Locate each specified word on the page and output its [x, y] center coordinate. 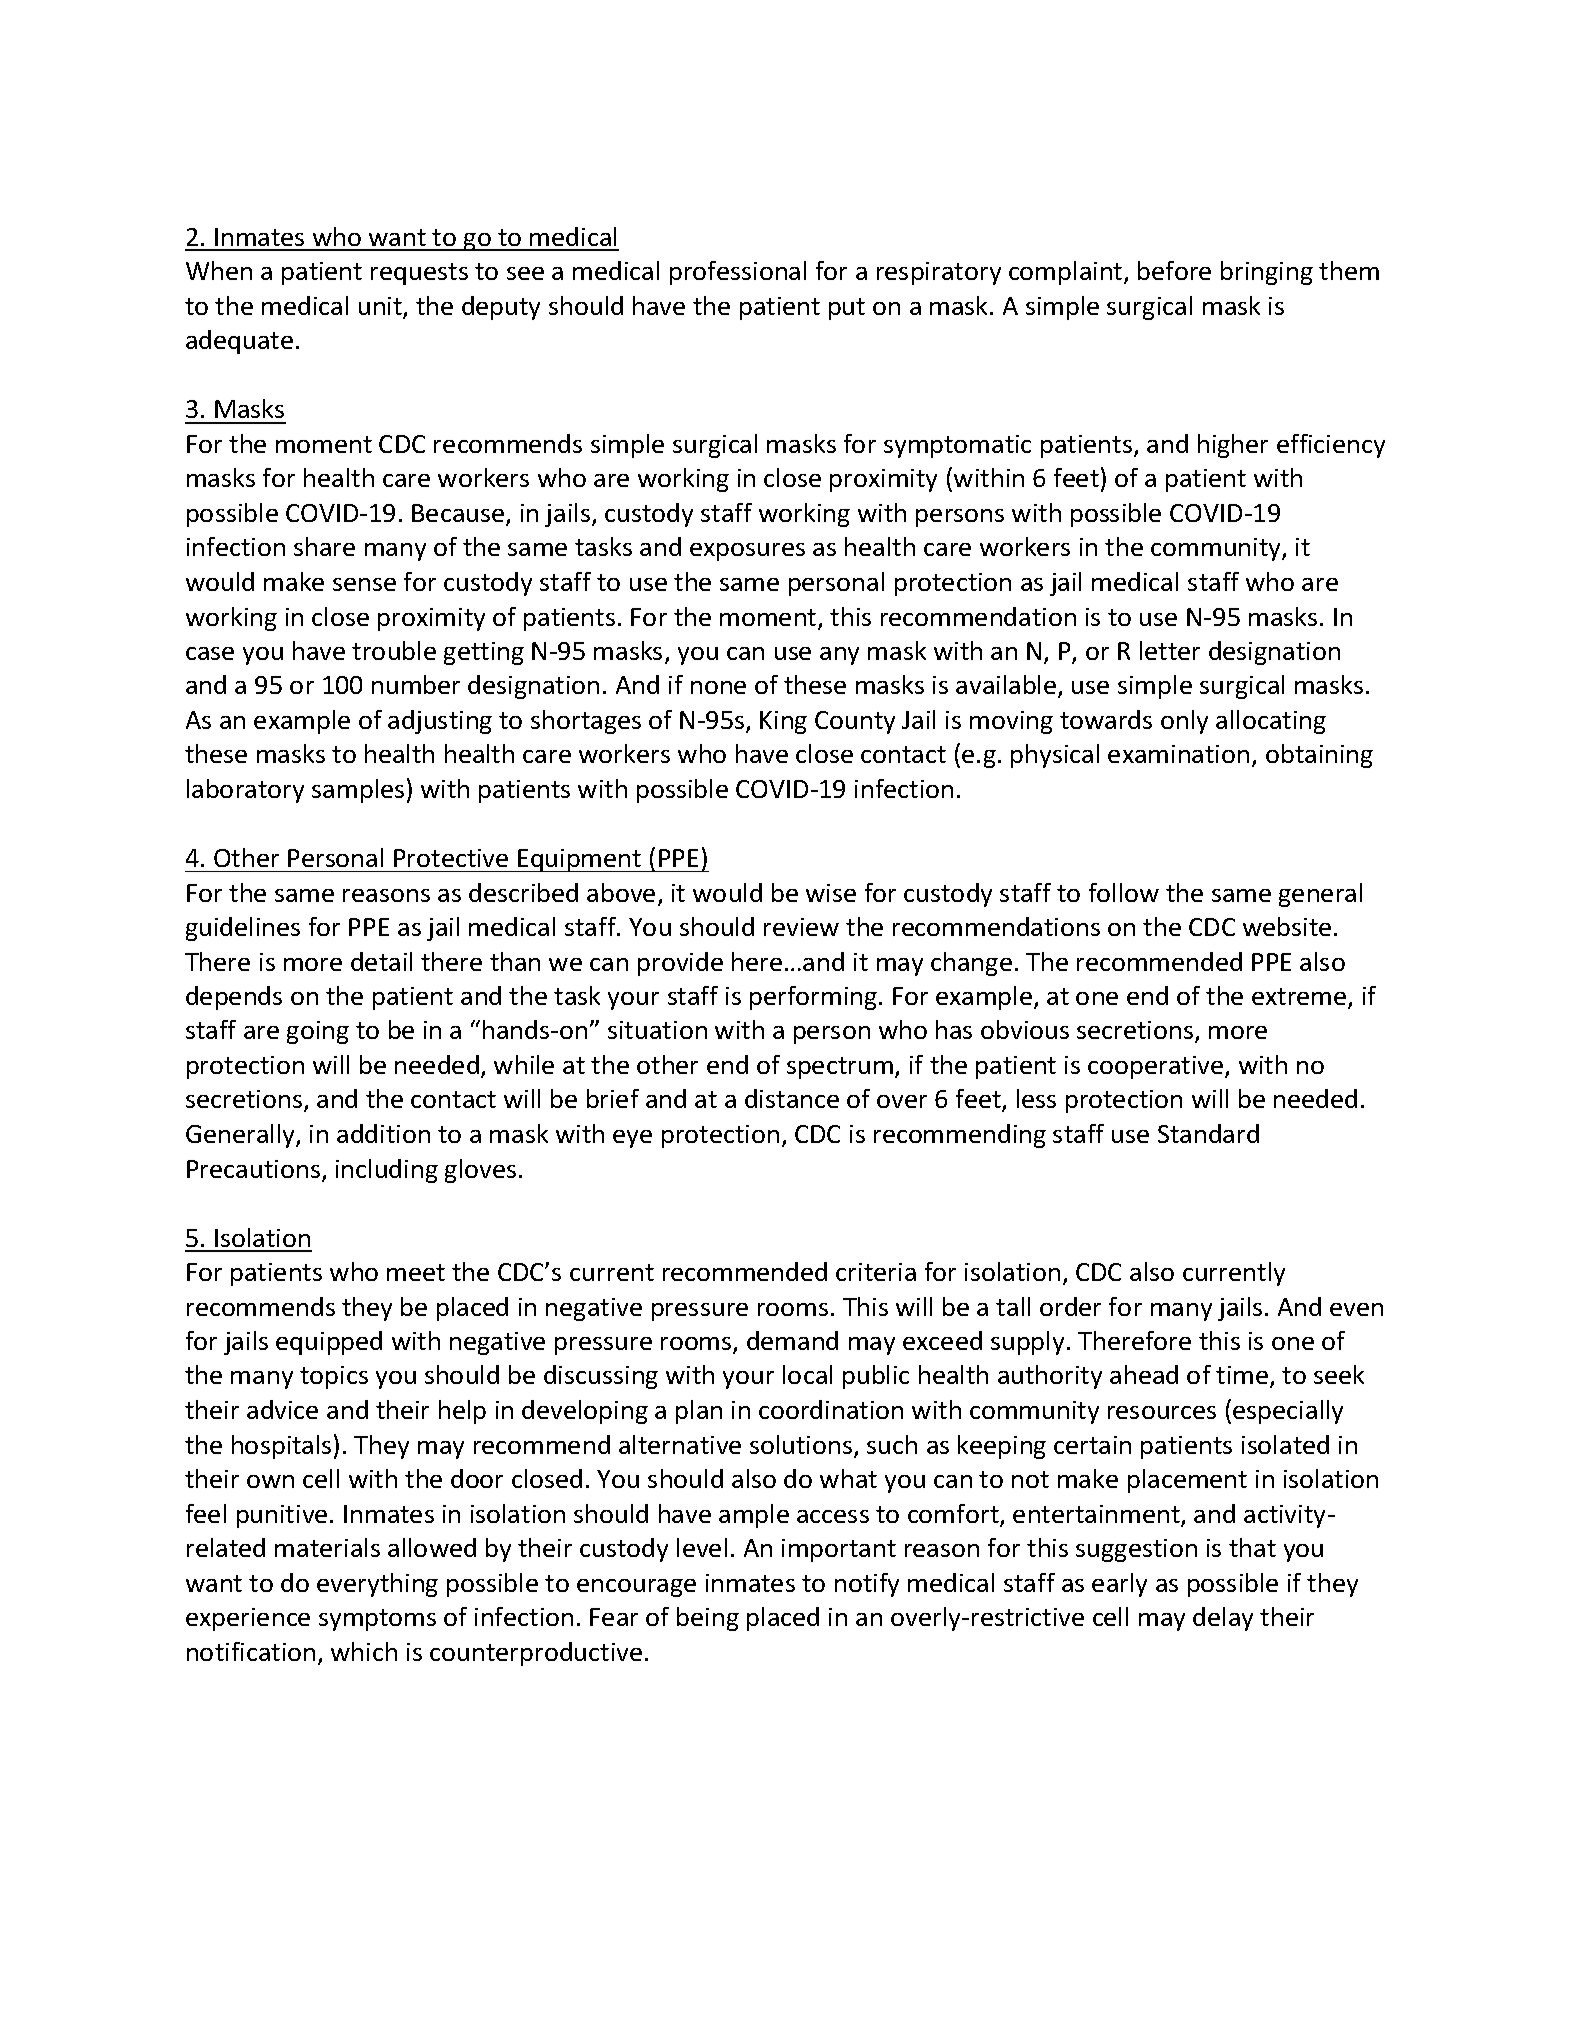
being [708, 1619]
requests [419, 274]
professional [738, 273]
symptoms [377, 1620]
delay [1223, 1619]
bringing [1267, 273]
